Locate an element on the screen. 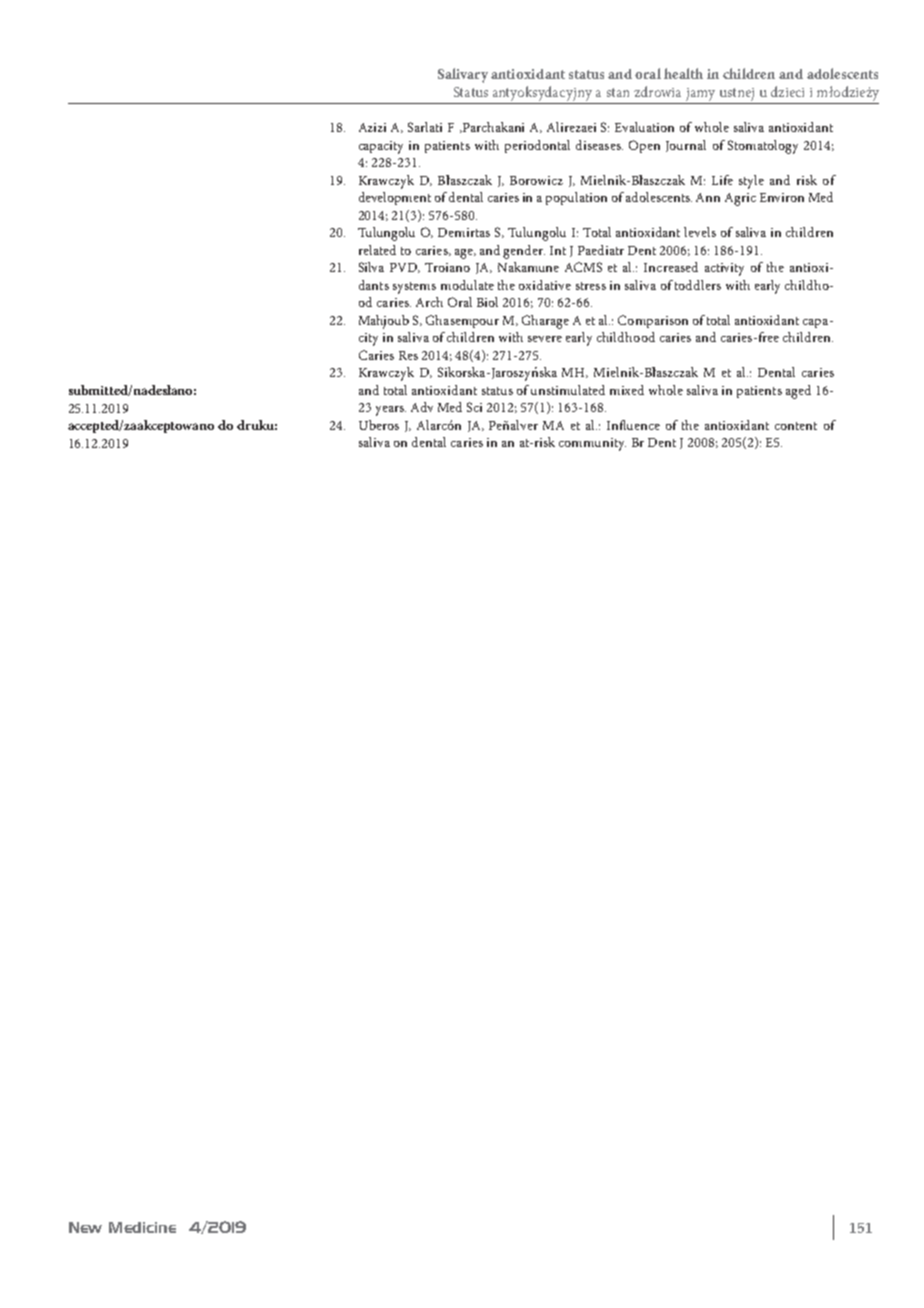 This screenshot has height=1308, width=924. development is located at coordinates (395, 198).
